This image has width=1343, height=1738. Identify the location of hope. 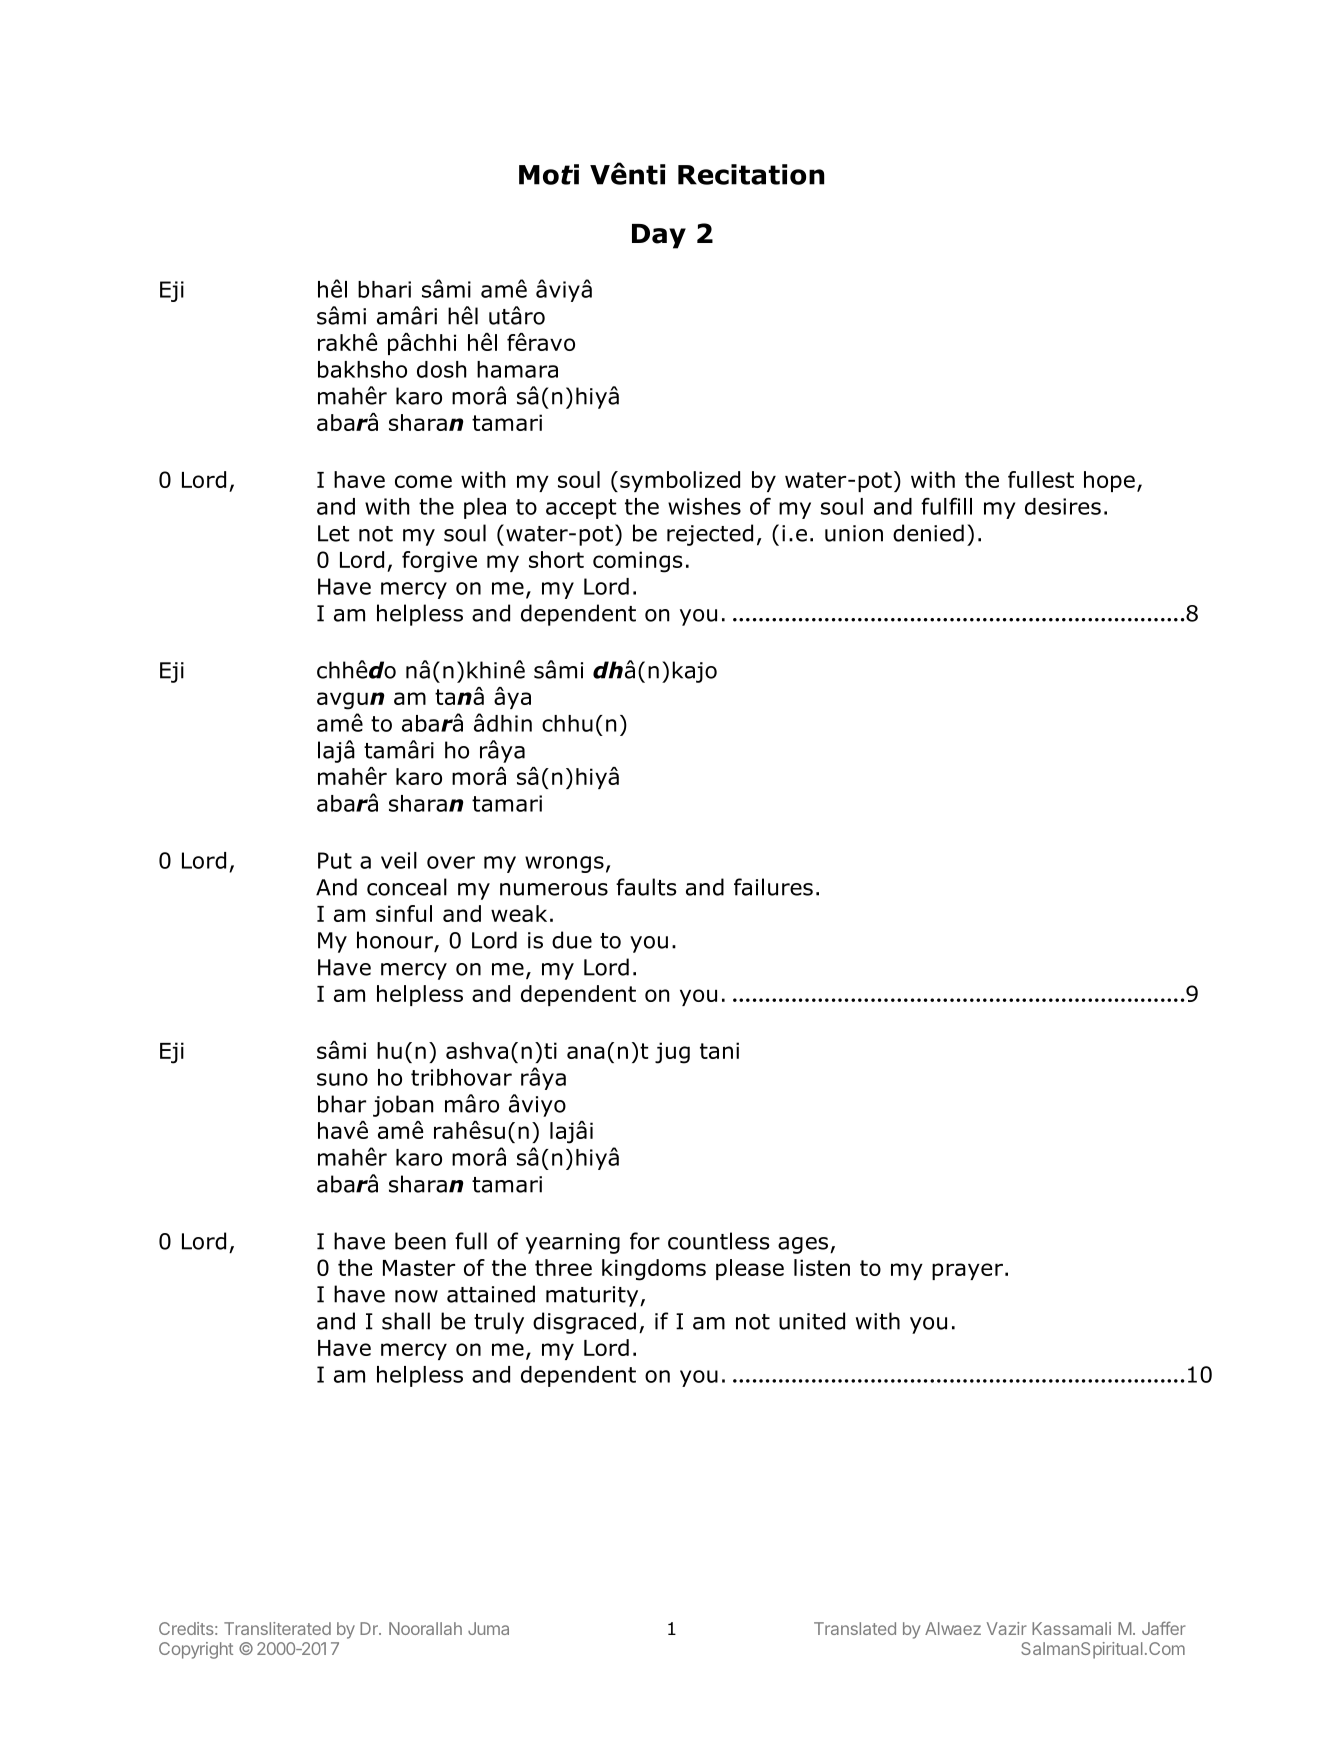
(1109, 481).
